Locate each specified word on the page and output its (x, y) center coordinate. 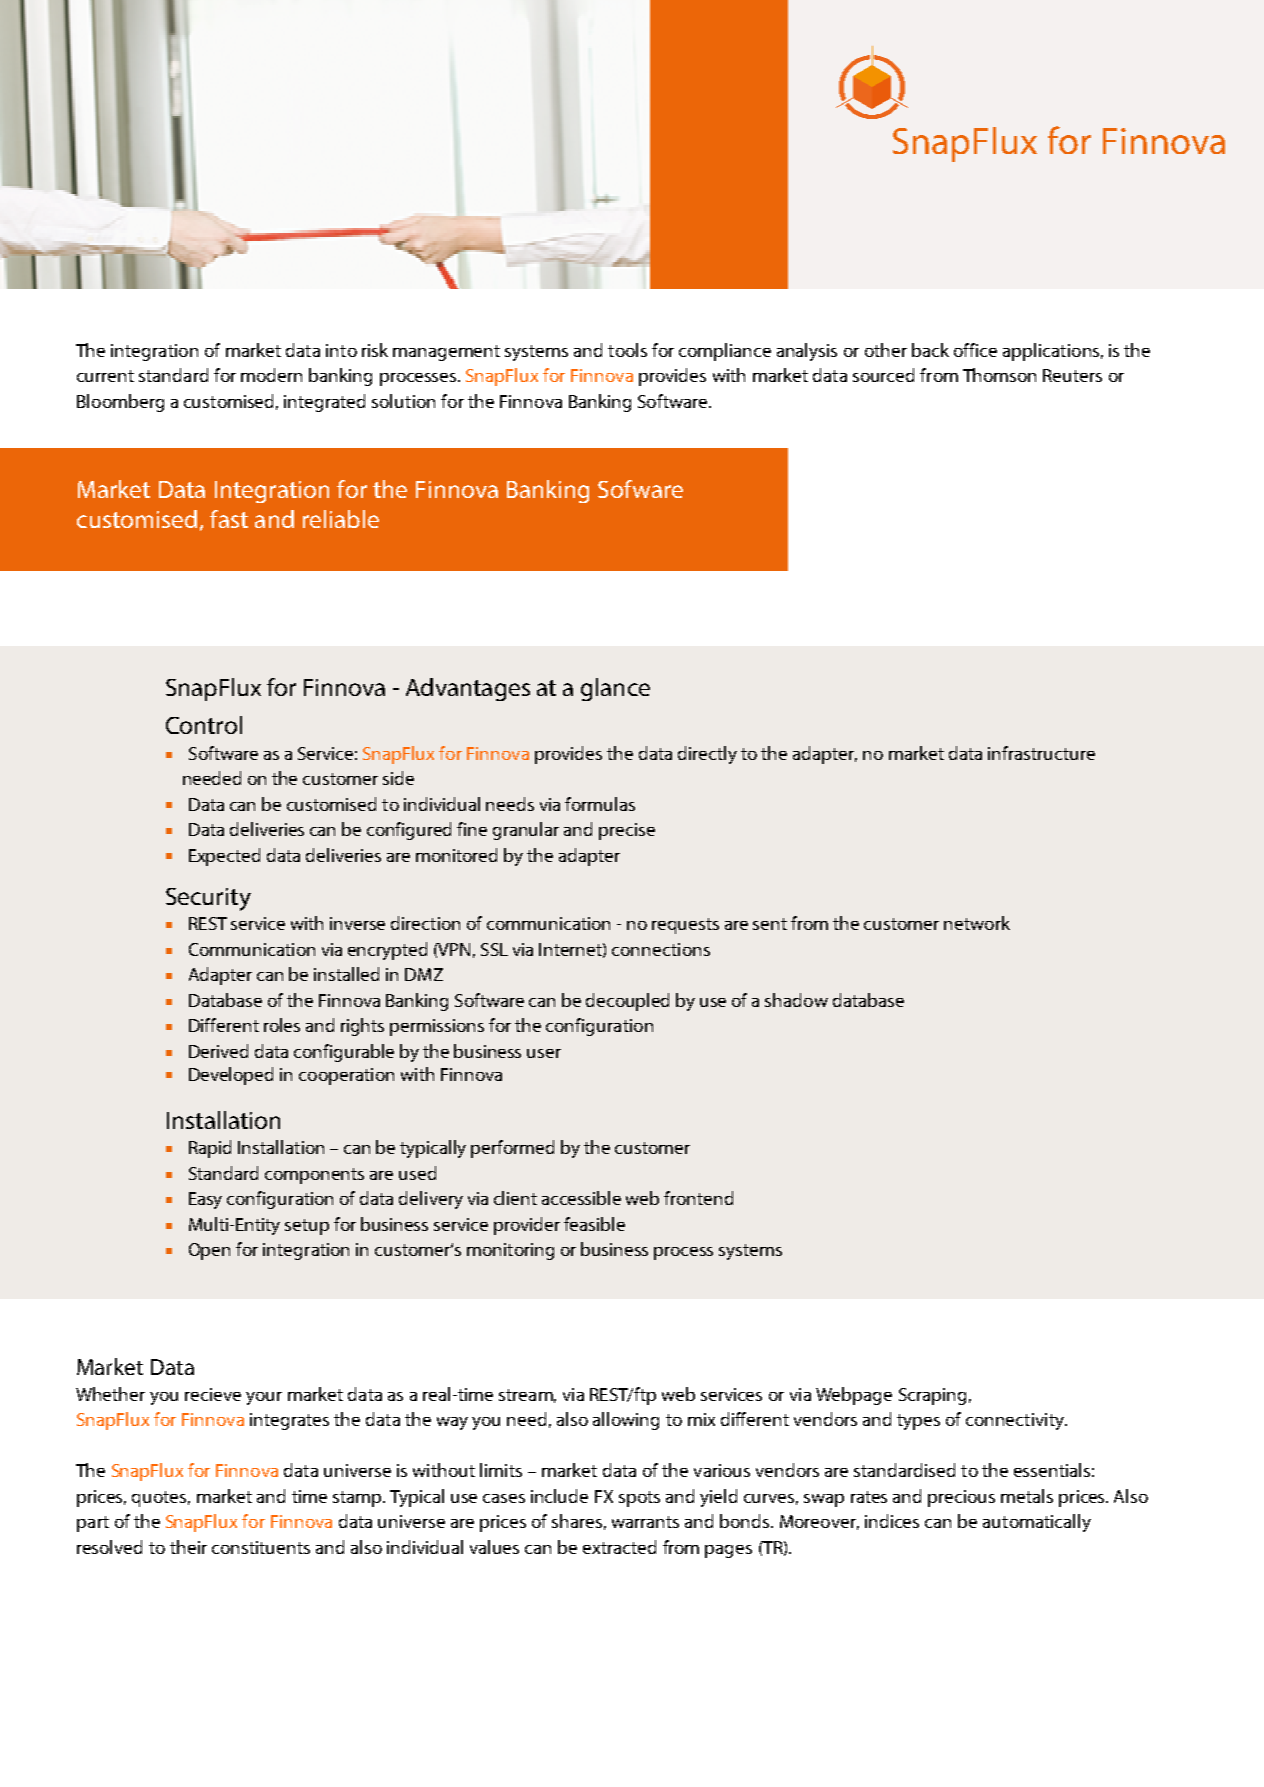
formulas (600, 804)
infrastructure (1041, 753)
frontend (698, 1198)
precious (961, 1498)
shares (577, 1521)
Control (204, 725)
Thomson (999, 375)
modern (271, 375)
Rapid (210, 1149)
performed (512, 1149)
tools (627, 350)
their (188, 1547)
